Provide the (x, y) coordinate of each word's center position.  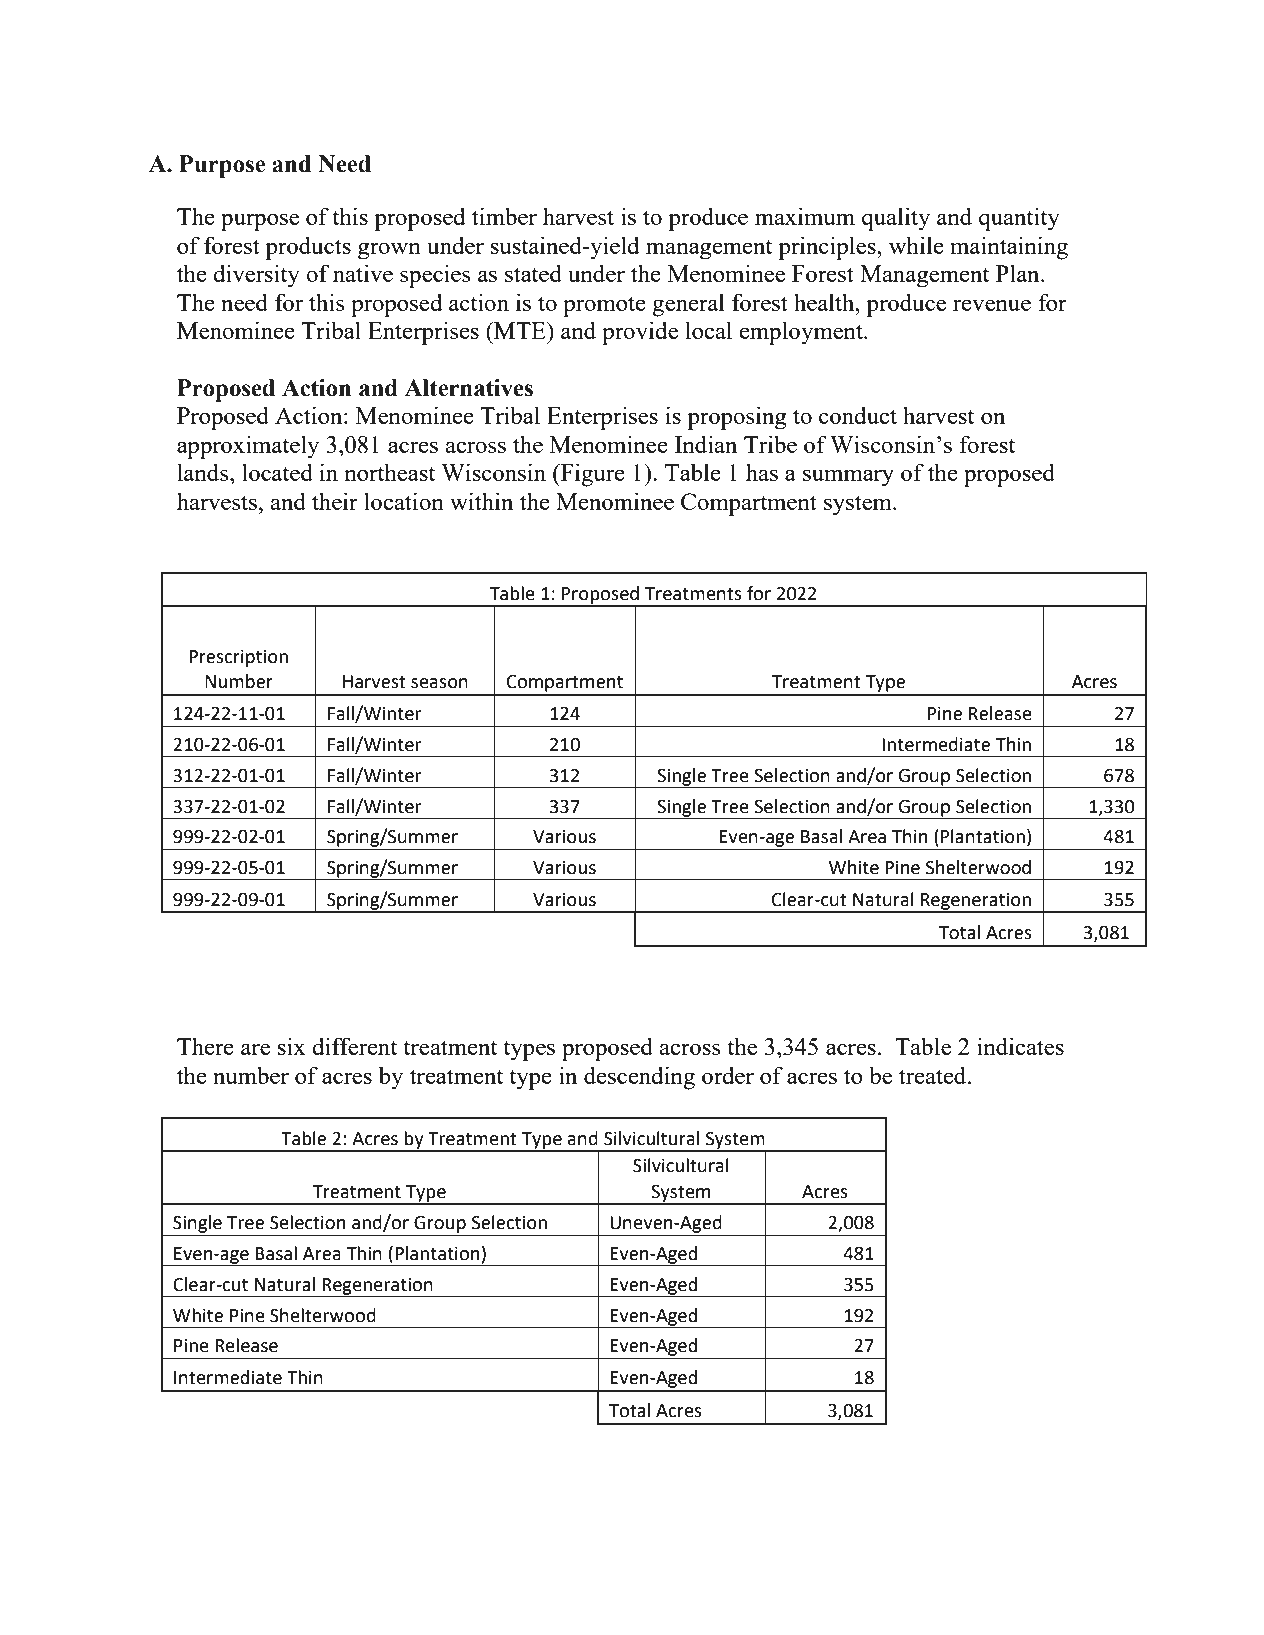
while (916, 245)
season (439, 683)
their (335, 501)
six (291, 1046)
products (308, 248)
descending (639, 1078)
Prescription (238, 658)
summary (848, 478)
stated (533, 273)
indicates (1020, 1046)
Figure (592, 475)
